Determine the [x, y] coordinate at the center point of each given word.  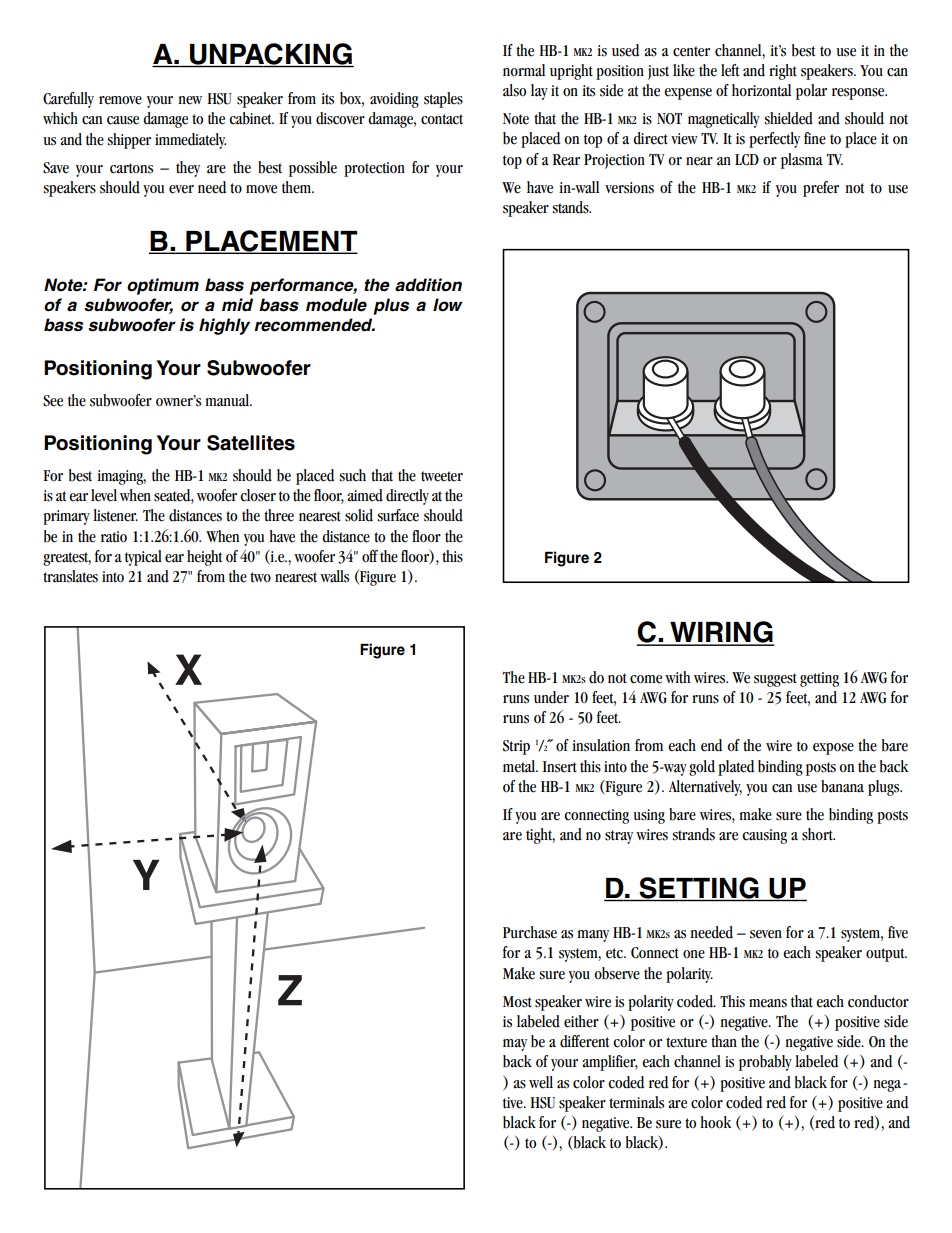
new [190, 100]
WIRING [721, 633]
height [204, 558]
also [514, 90]
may [515, 1045]
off [370, 556]
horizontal [761, 90]
